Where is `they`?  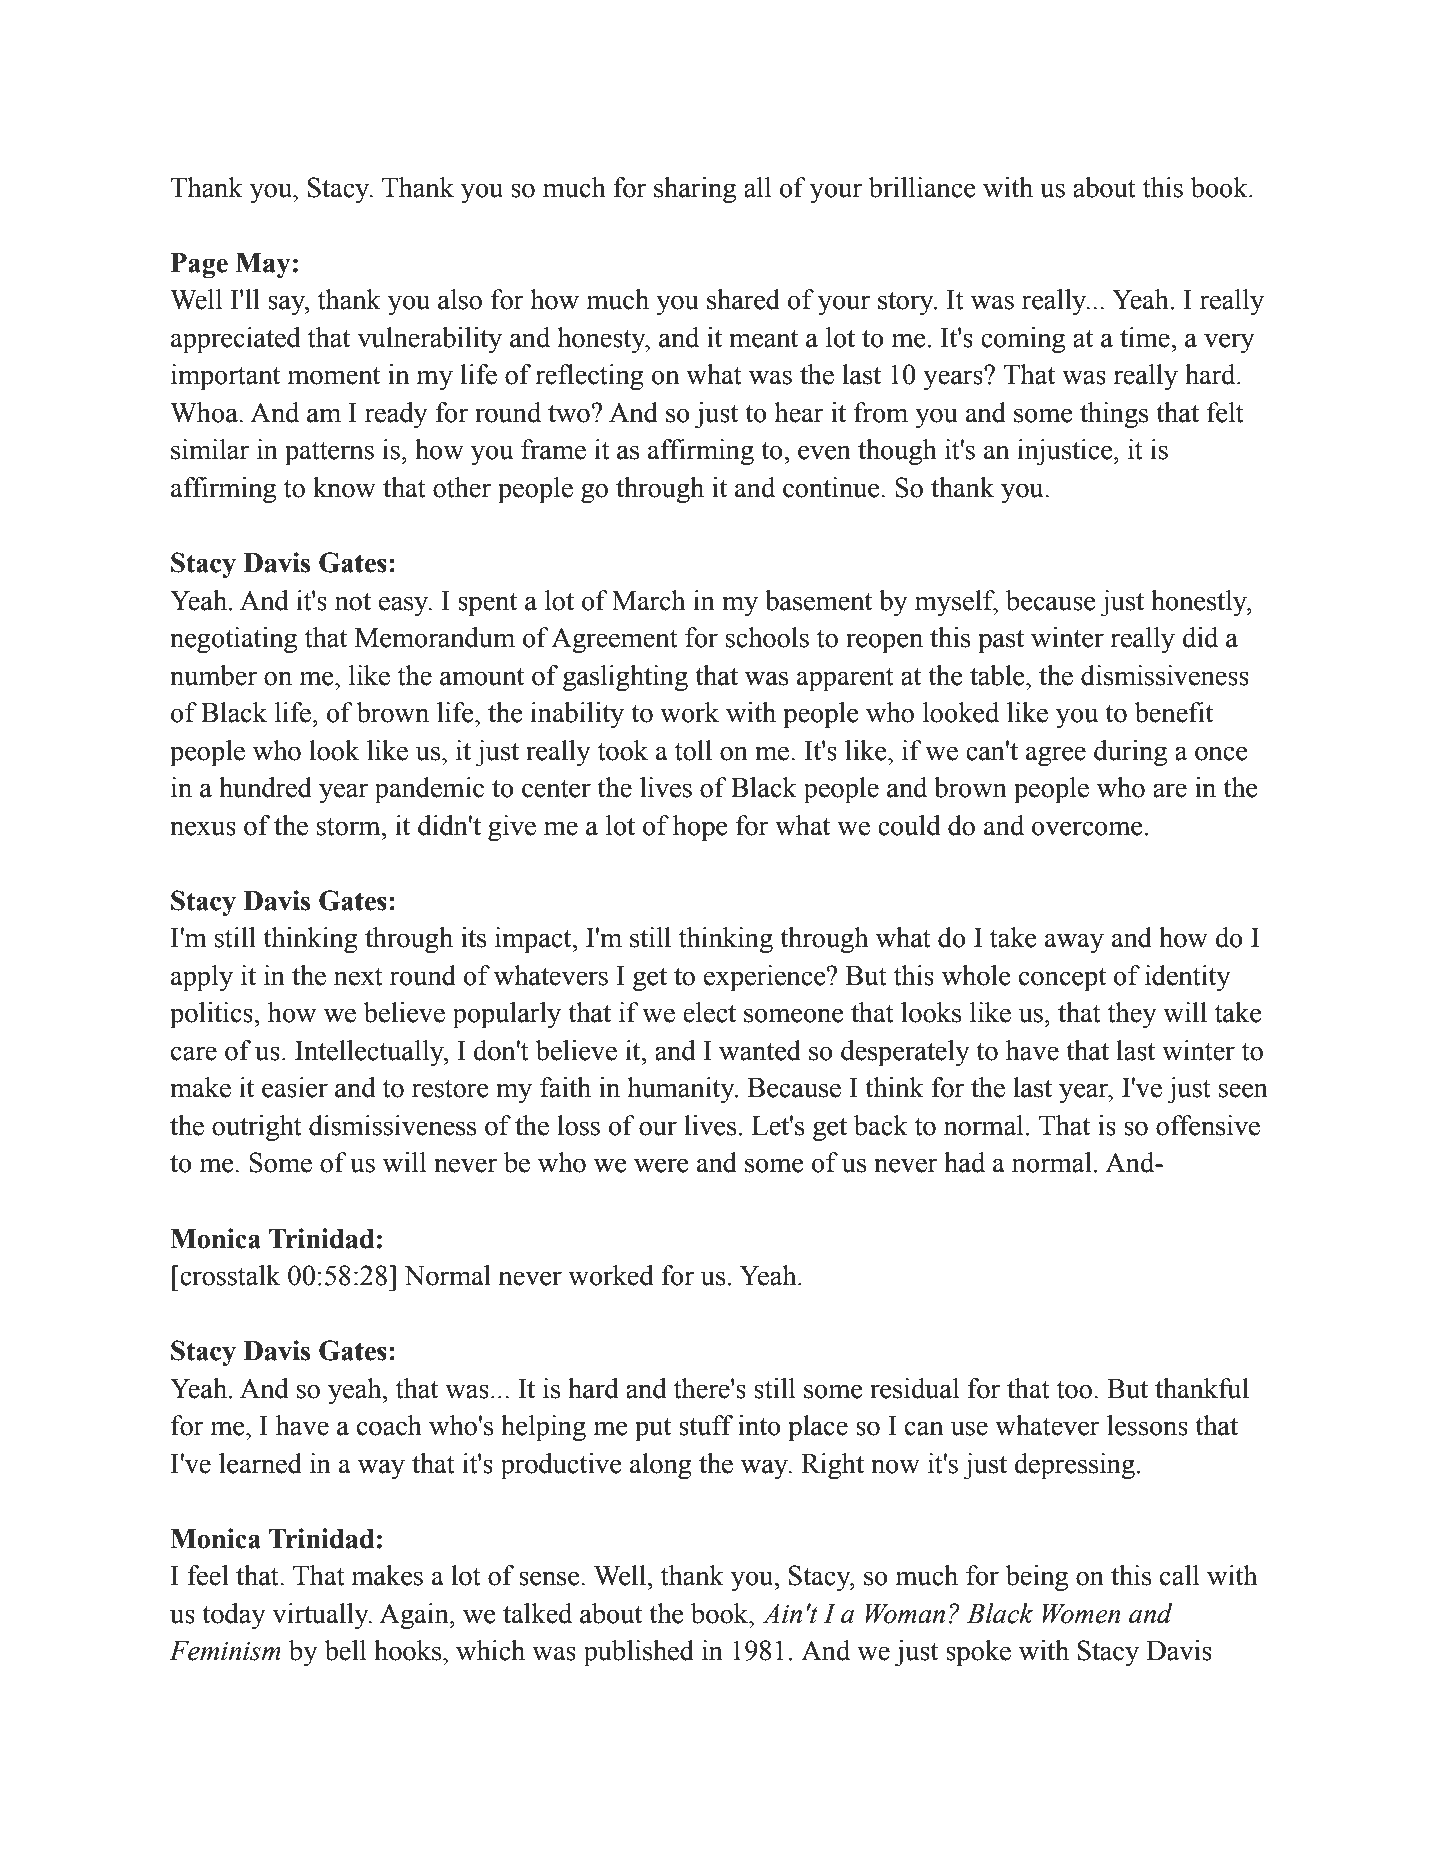
they is located at coordinates (1132, 1015).
